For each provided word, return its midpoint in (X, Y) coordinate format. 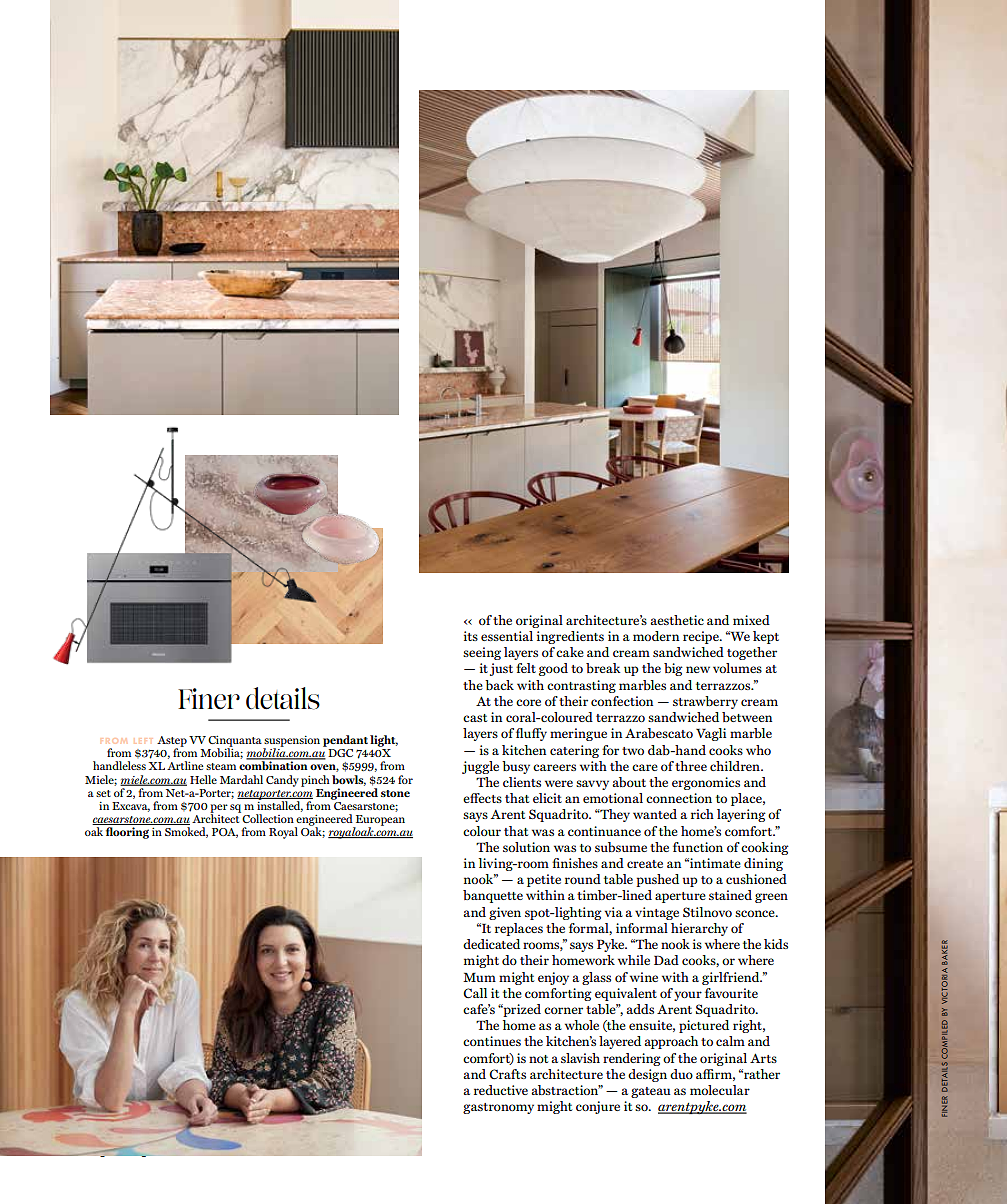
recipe (702, 637)
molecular (720, 1090)
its (471, 636)
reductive (501, 1090)
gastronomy (498, 1108)
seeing (482, 653)
